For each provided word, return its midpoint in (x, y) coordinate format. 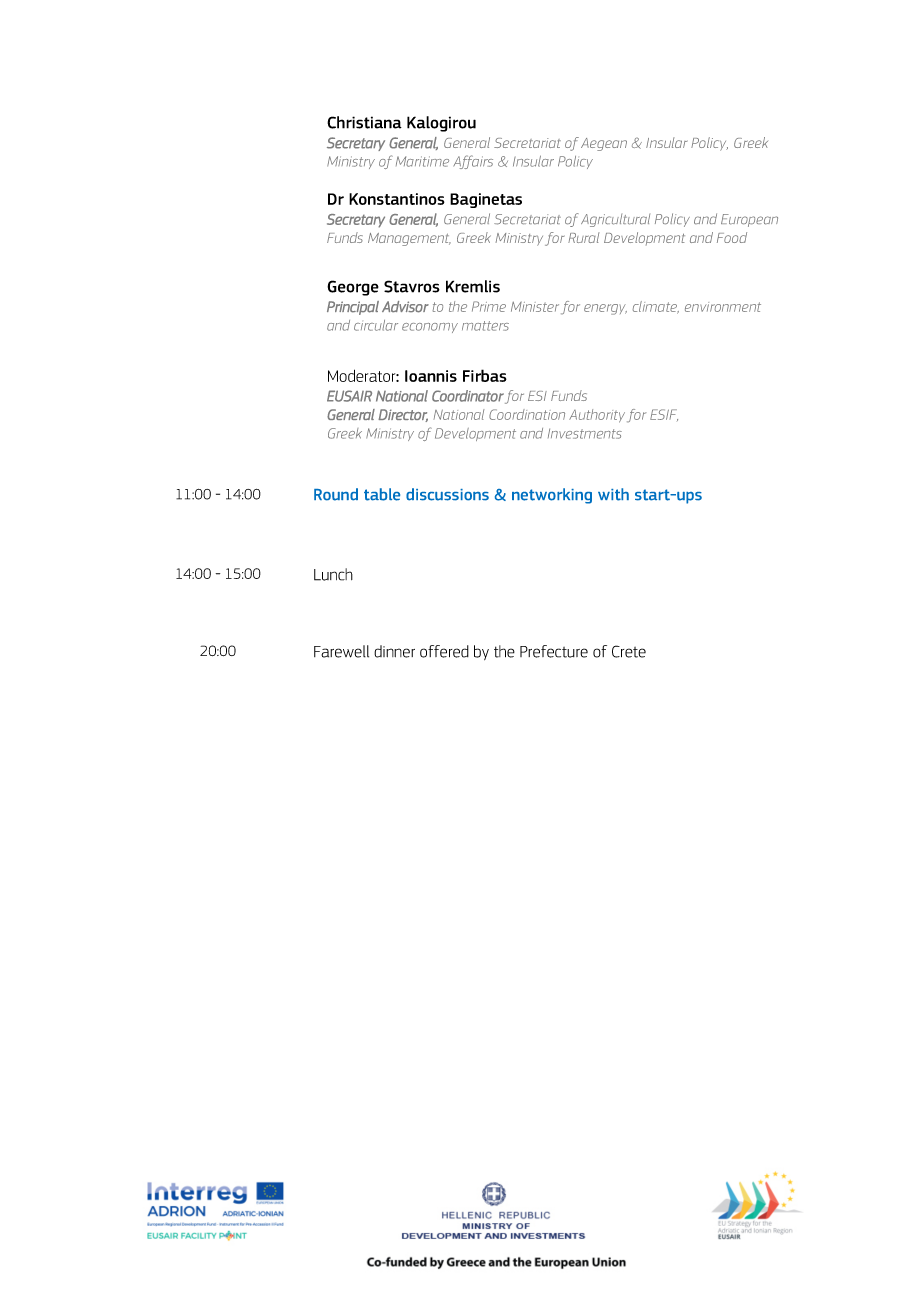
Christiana (364, 122)
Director (403, 415)
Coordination (527, 414)
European (749, 220)
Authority (597, 416)
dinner (394, 651)
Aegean (604, 144)
